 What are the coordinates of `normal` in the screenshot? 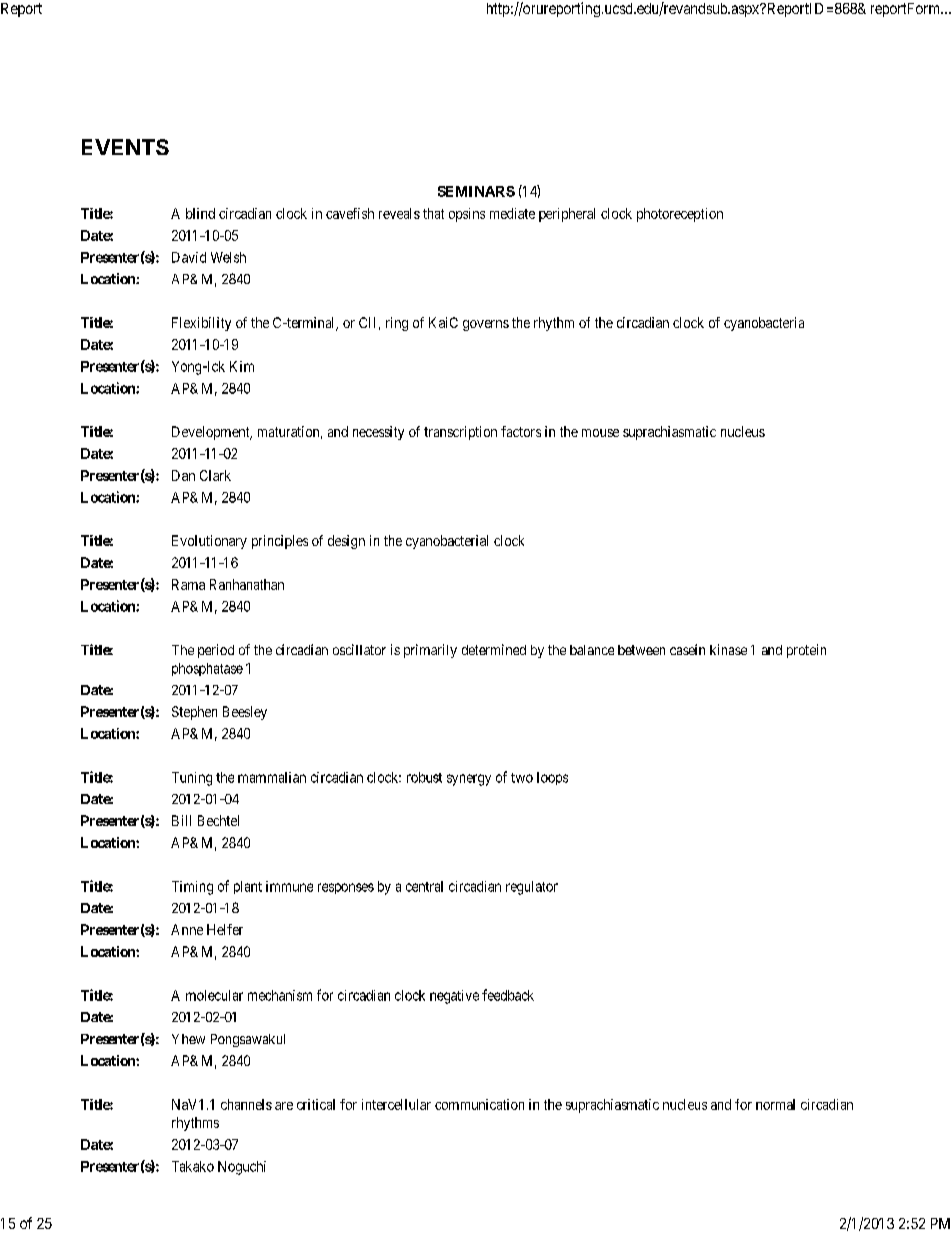 It's located at (775, 1104).
